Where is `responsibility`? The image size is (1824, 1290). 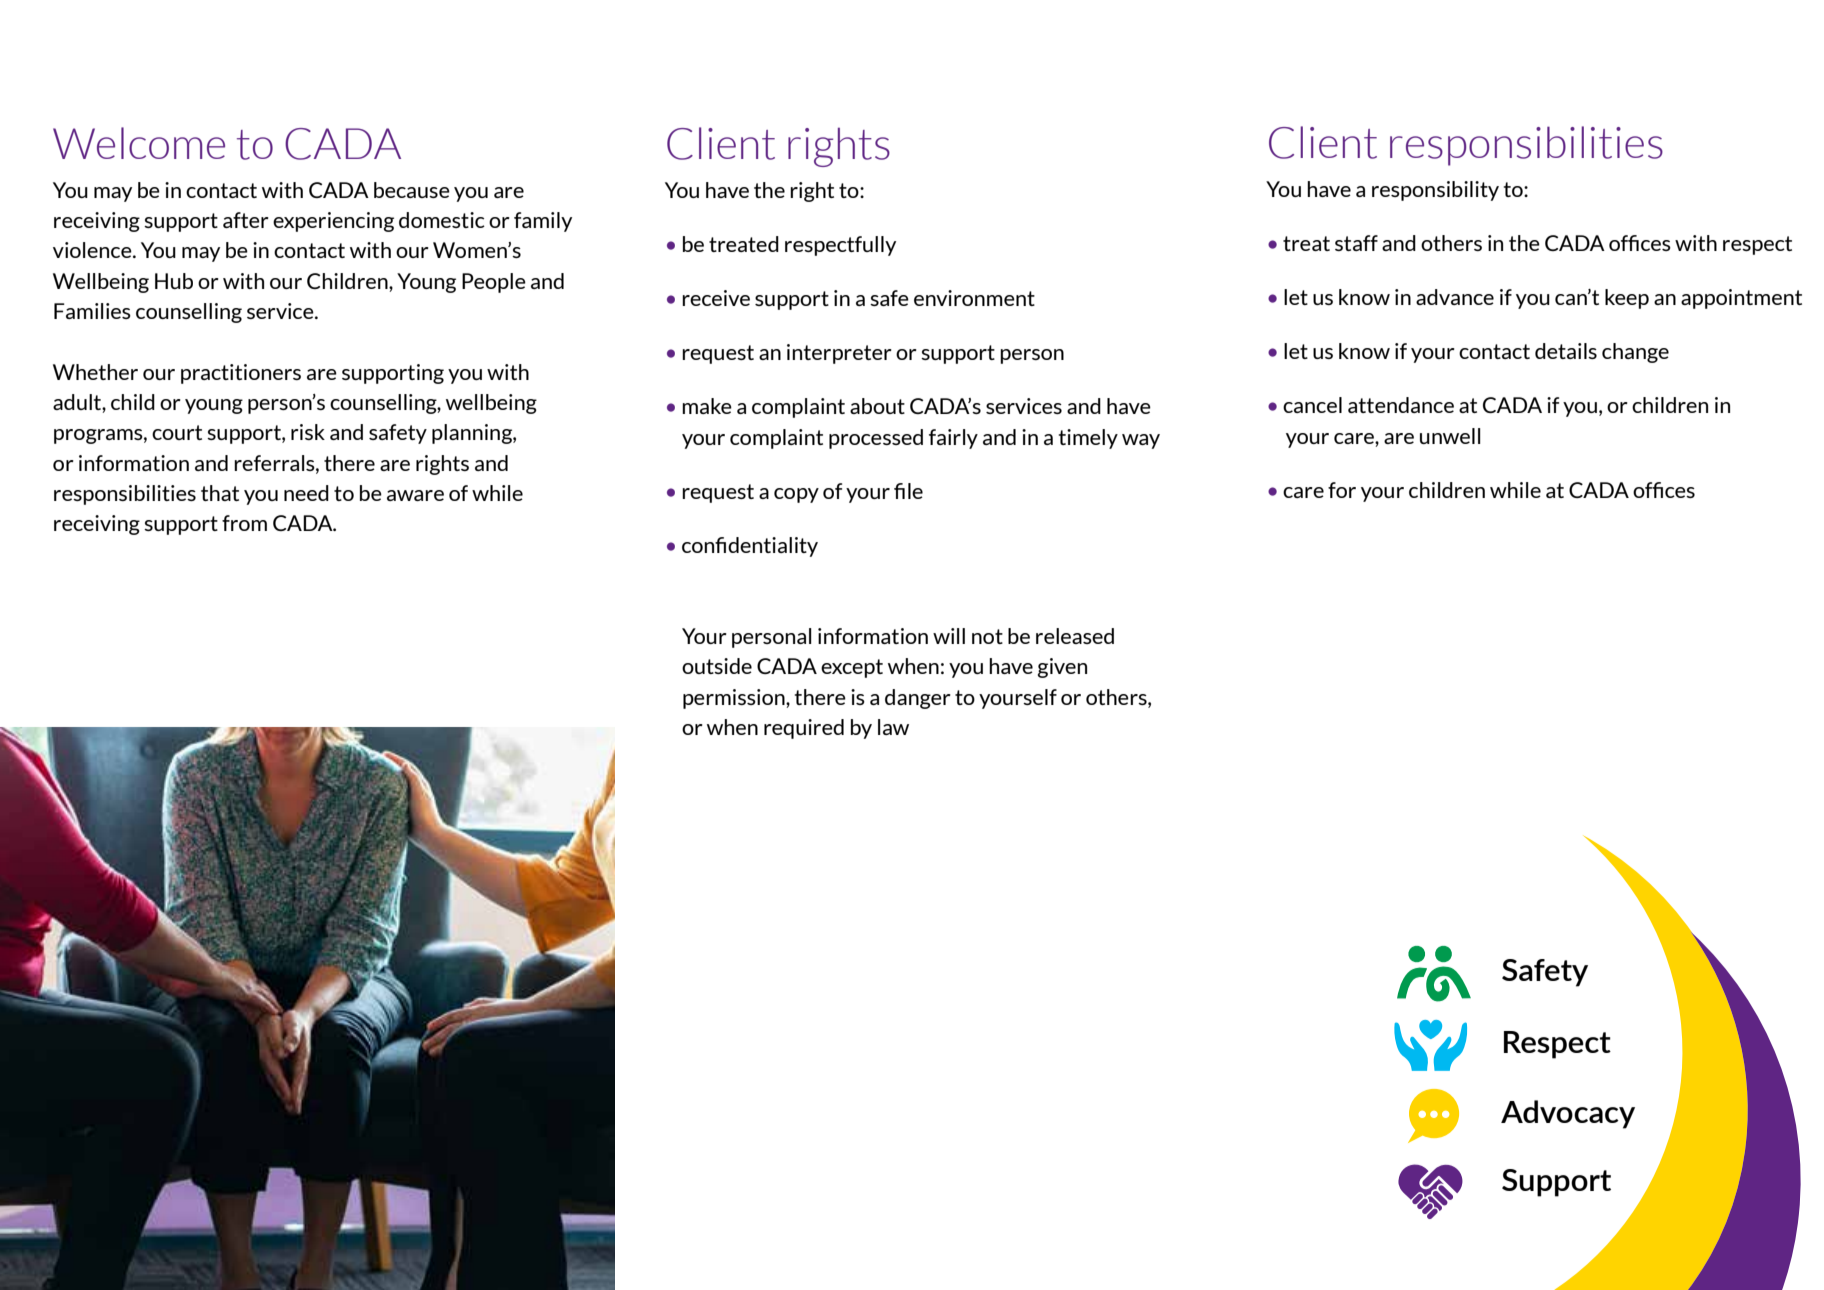
responsibility is located at coordinates (1435, 191).
